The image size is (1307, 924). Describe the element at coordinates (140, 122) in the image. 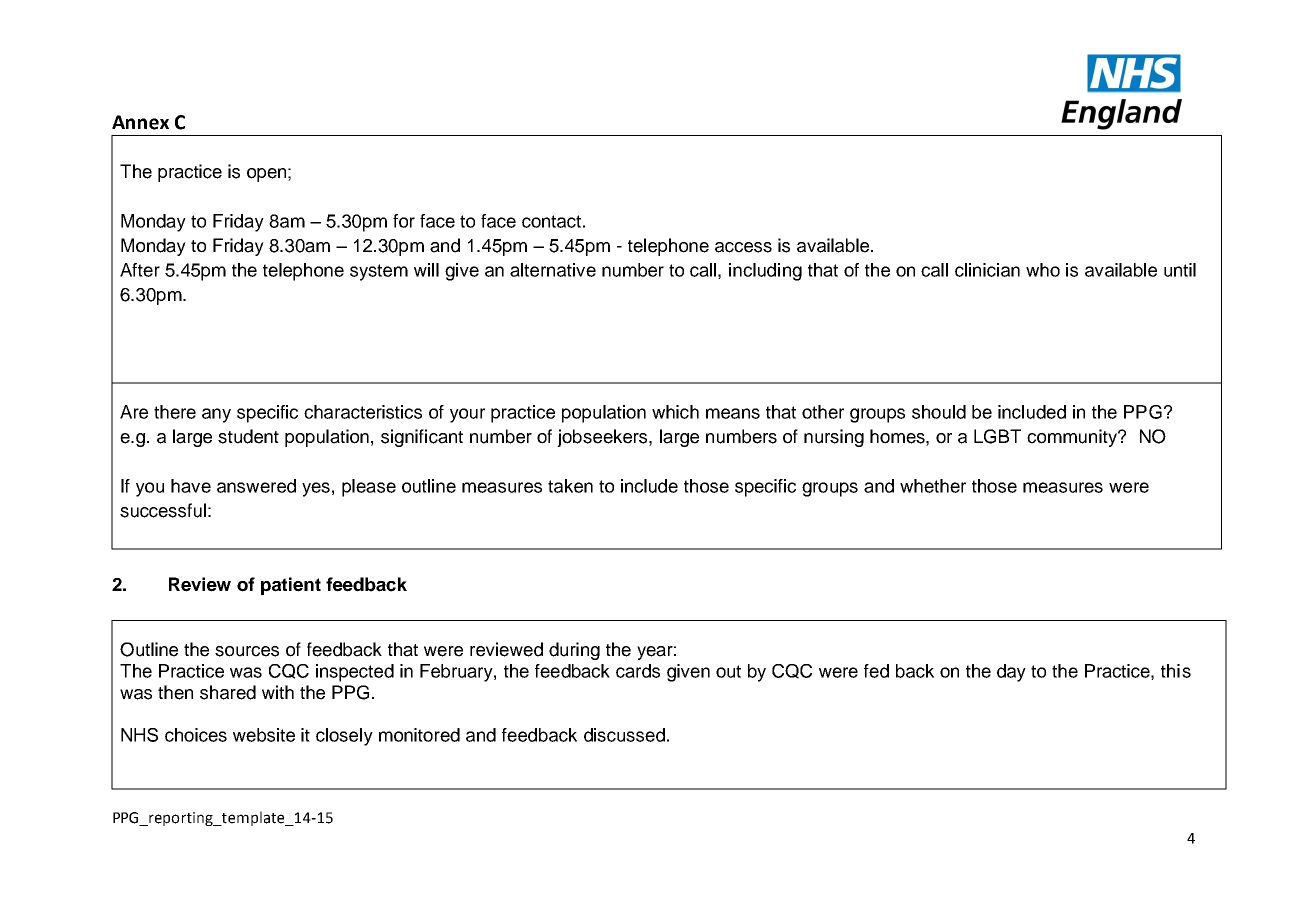

I see `Annex` at that location.
